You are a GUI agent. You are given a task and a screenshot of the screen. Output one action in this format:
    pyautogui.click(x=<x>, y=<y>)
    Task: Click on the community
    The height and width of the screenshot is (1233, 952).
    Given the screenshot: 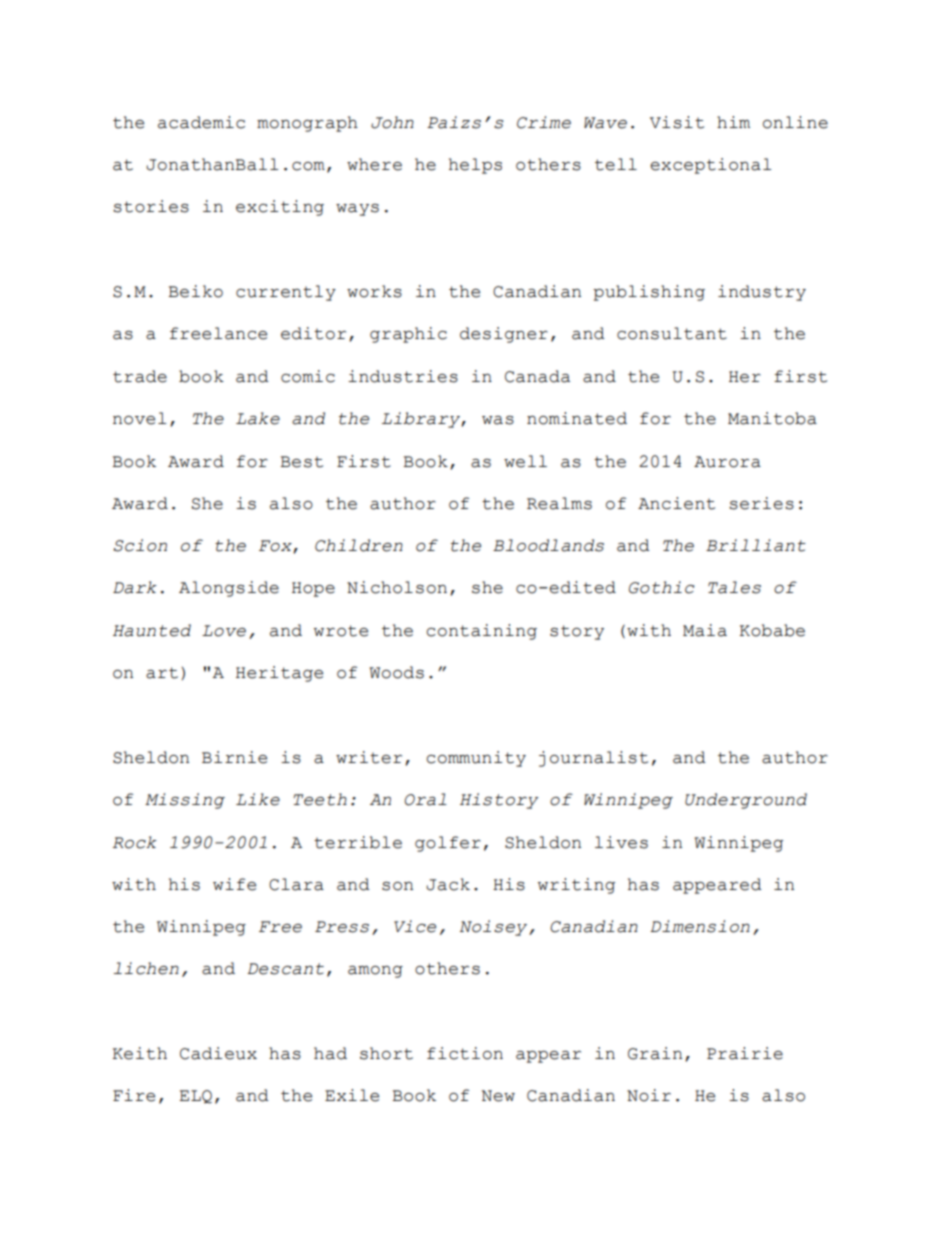 What is the action you would take?
    pyautogui.click(x=476, y=759)
